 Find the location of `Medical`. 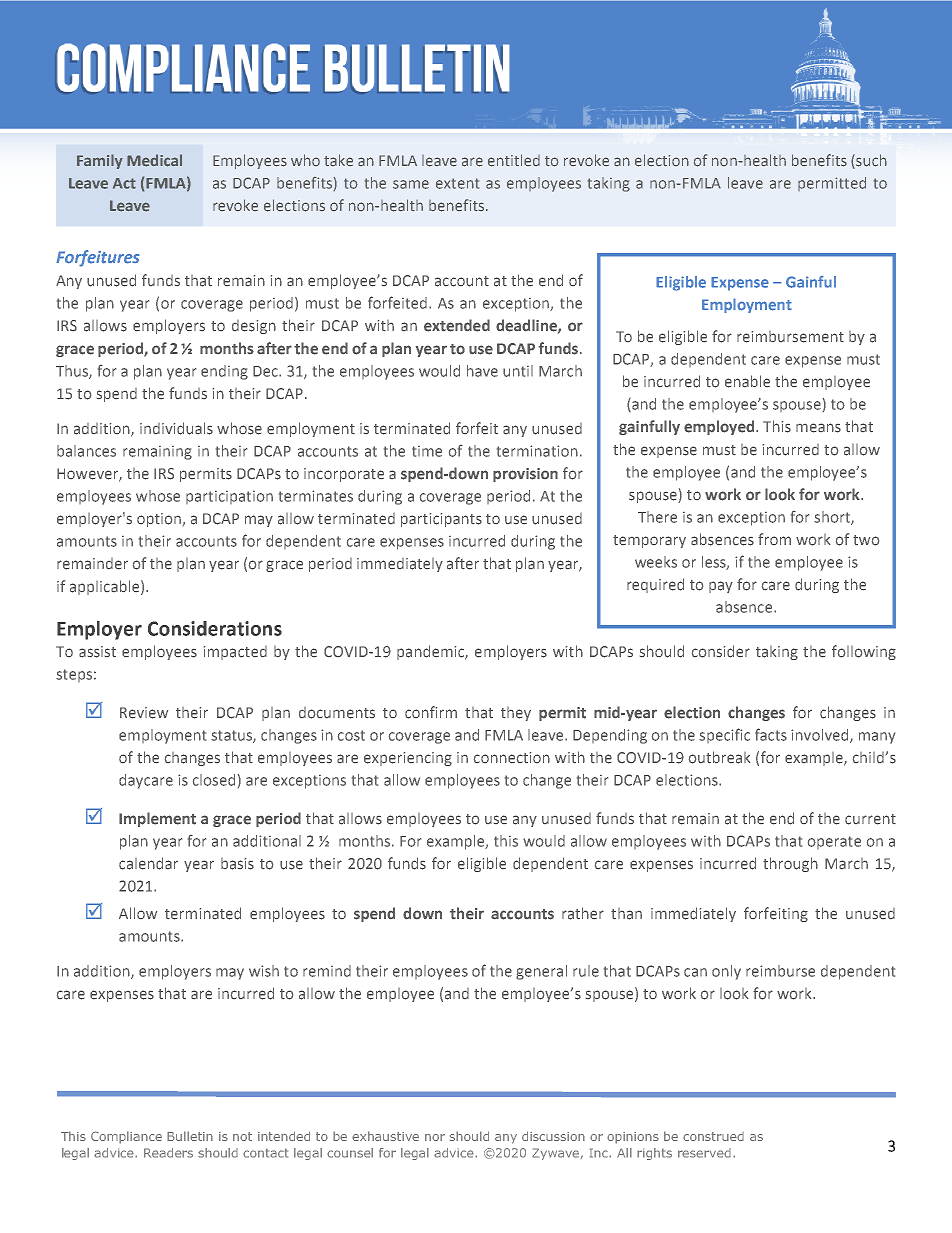

Medical is located at coordinates (154, 160).
